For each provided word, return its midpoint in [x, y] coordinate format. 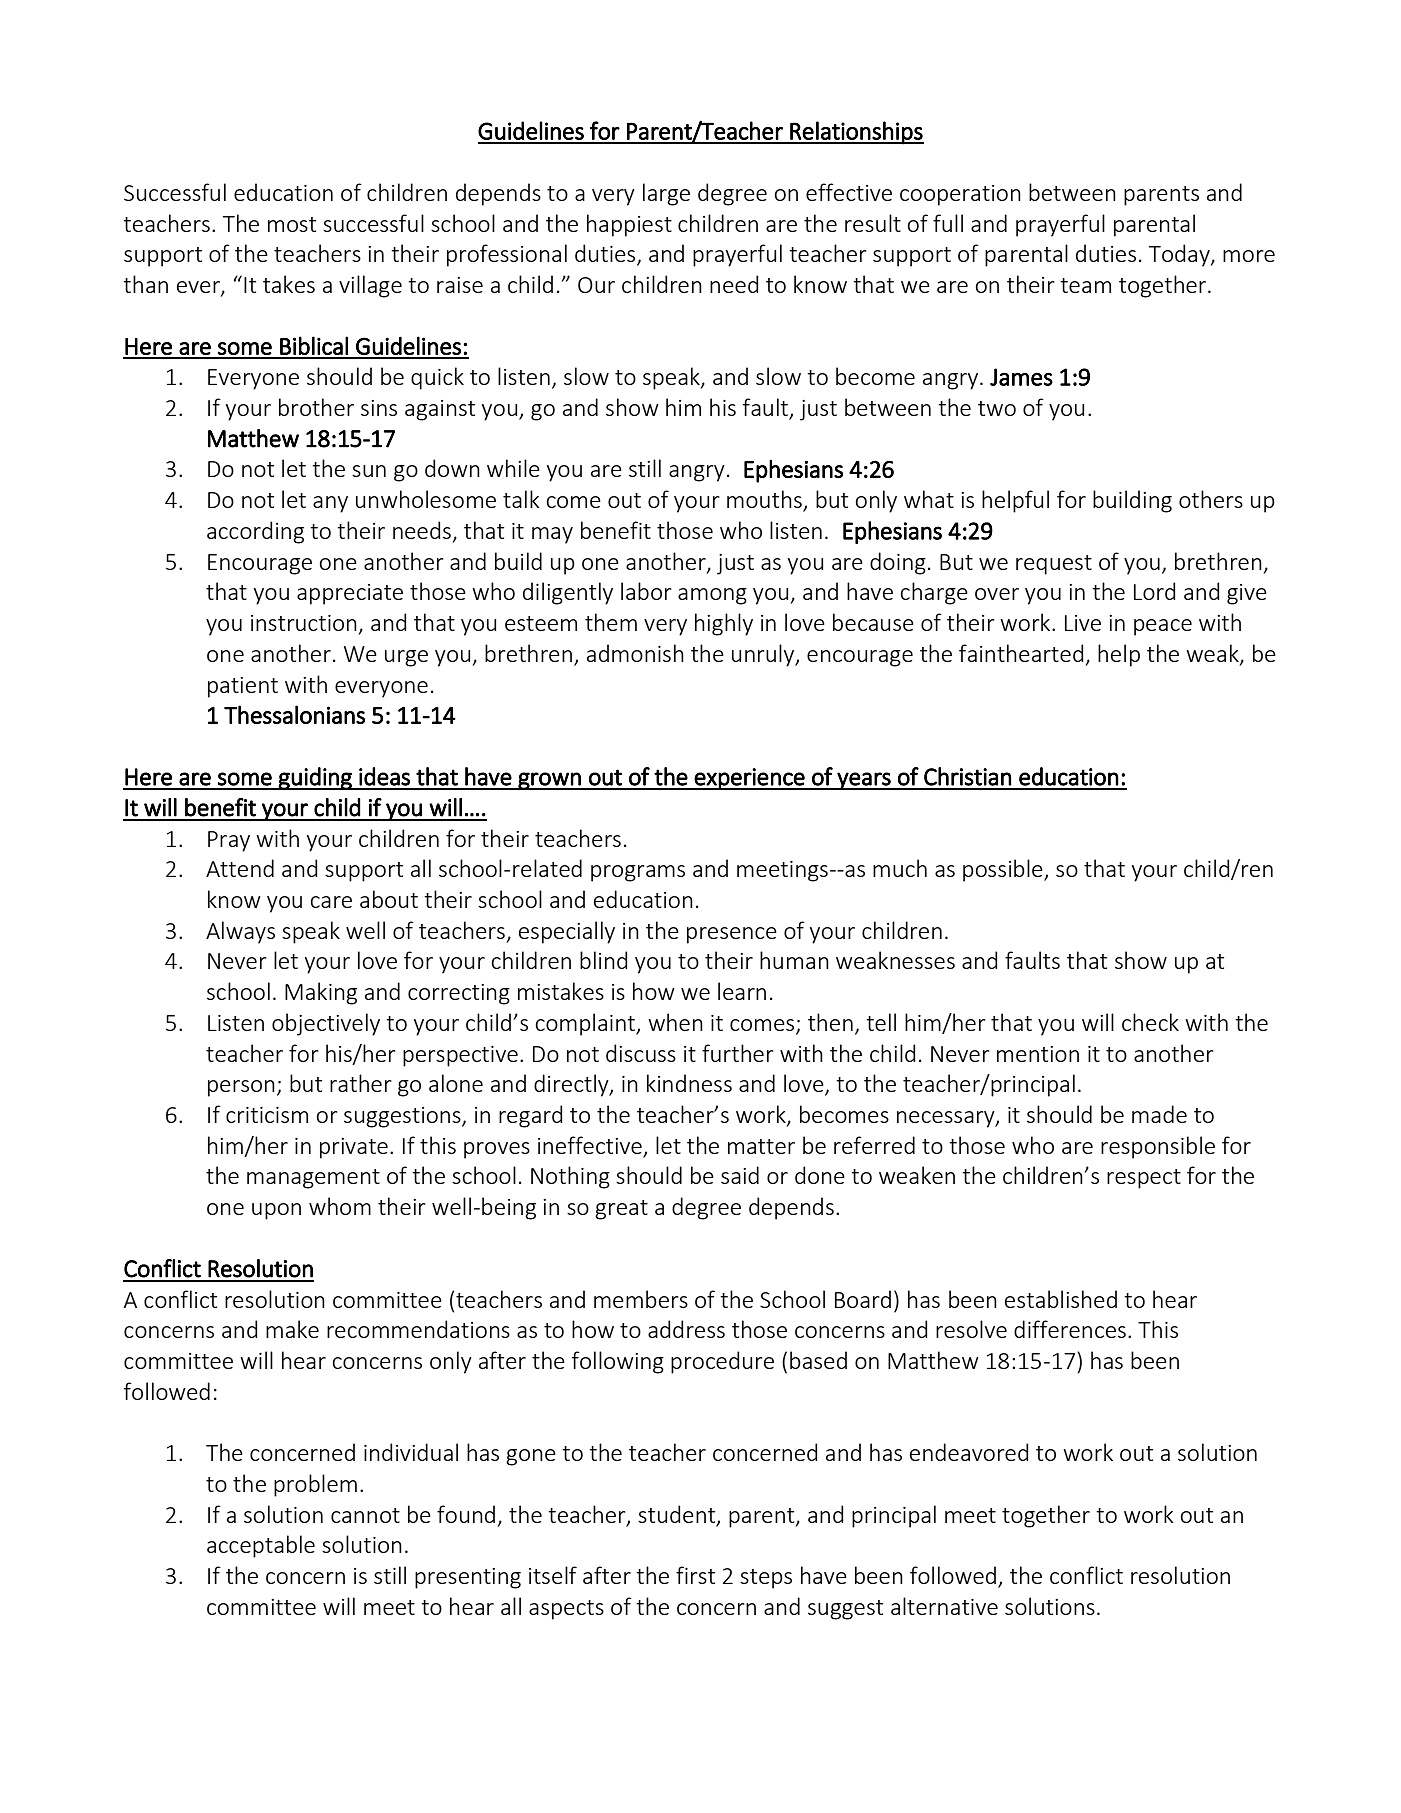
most [292, 224]
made [1159, 1114]
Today [1180, 255]
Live [1083, 623]
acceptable [261, 1546]
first [695, 1575]
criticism [267, 1115]
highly [724, 624]
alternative [944, 1606]
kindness [689, 1083]
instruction [304, 623]
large [666, 194]
